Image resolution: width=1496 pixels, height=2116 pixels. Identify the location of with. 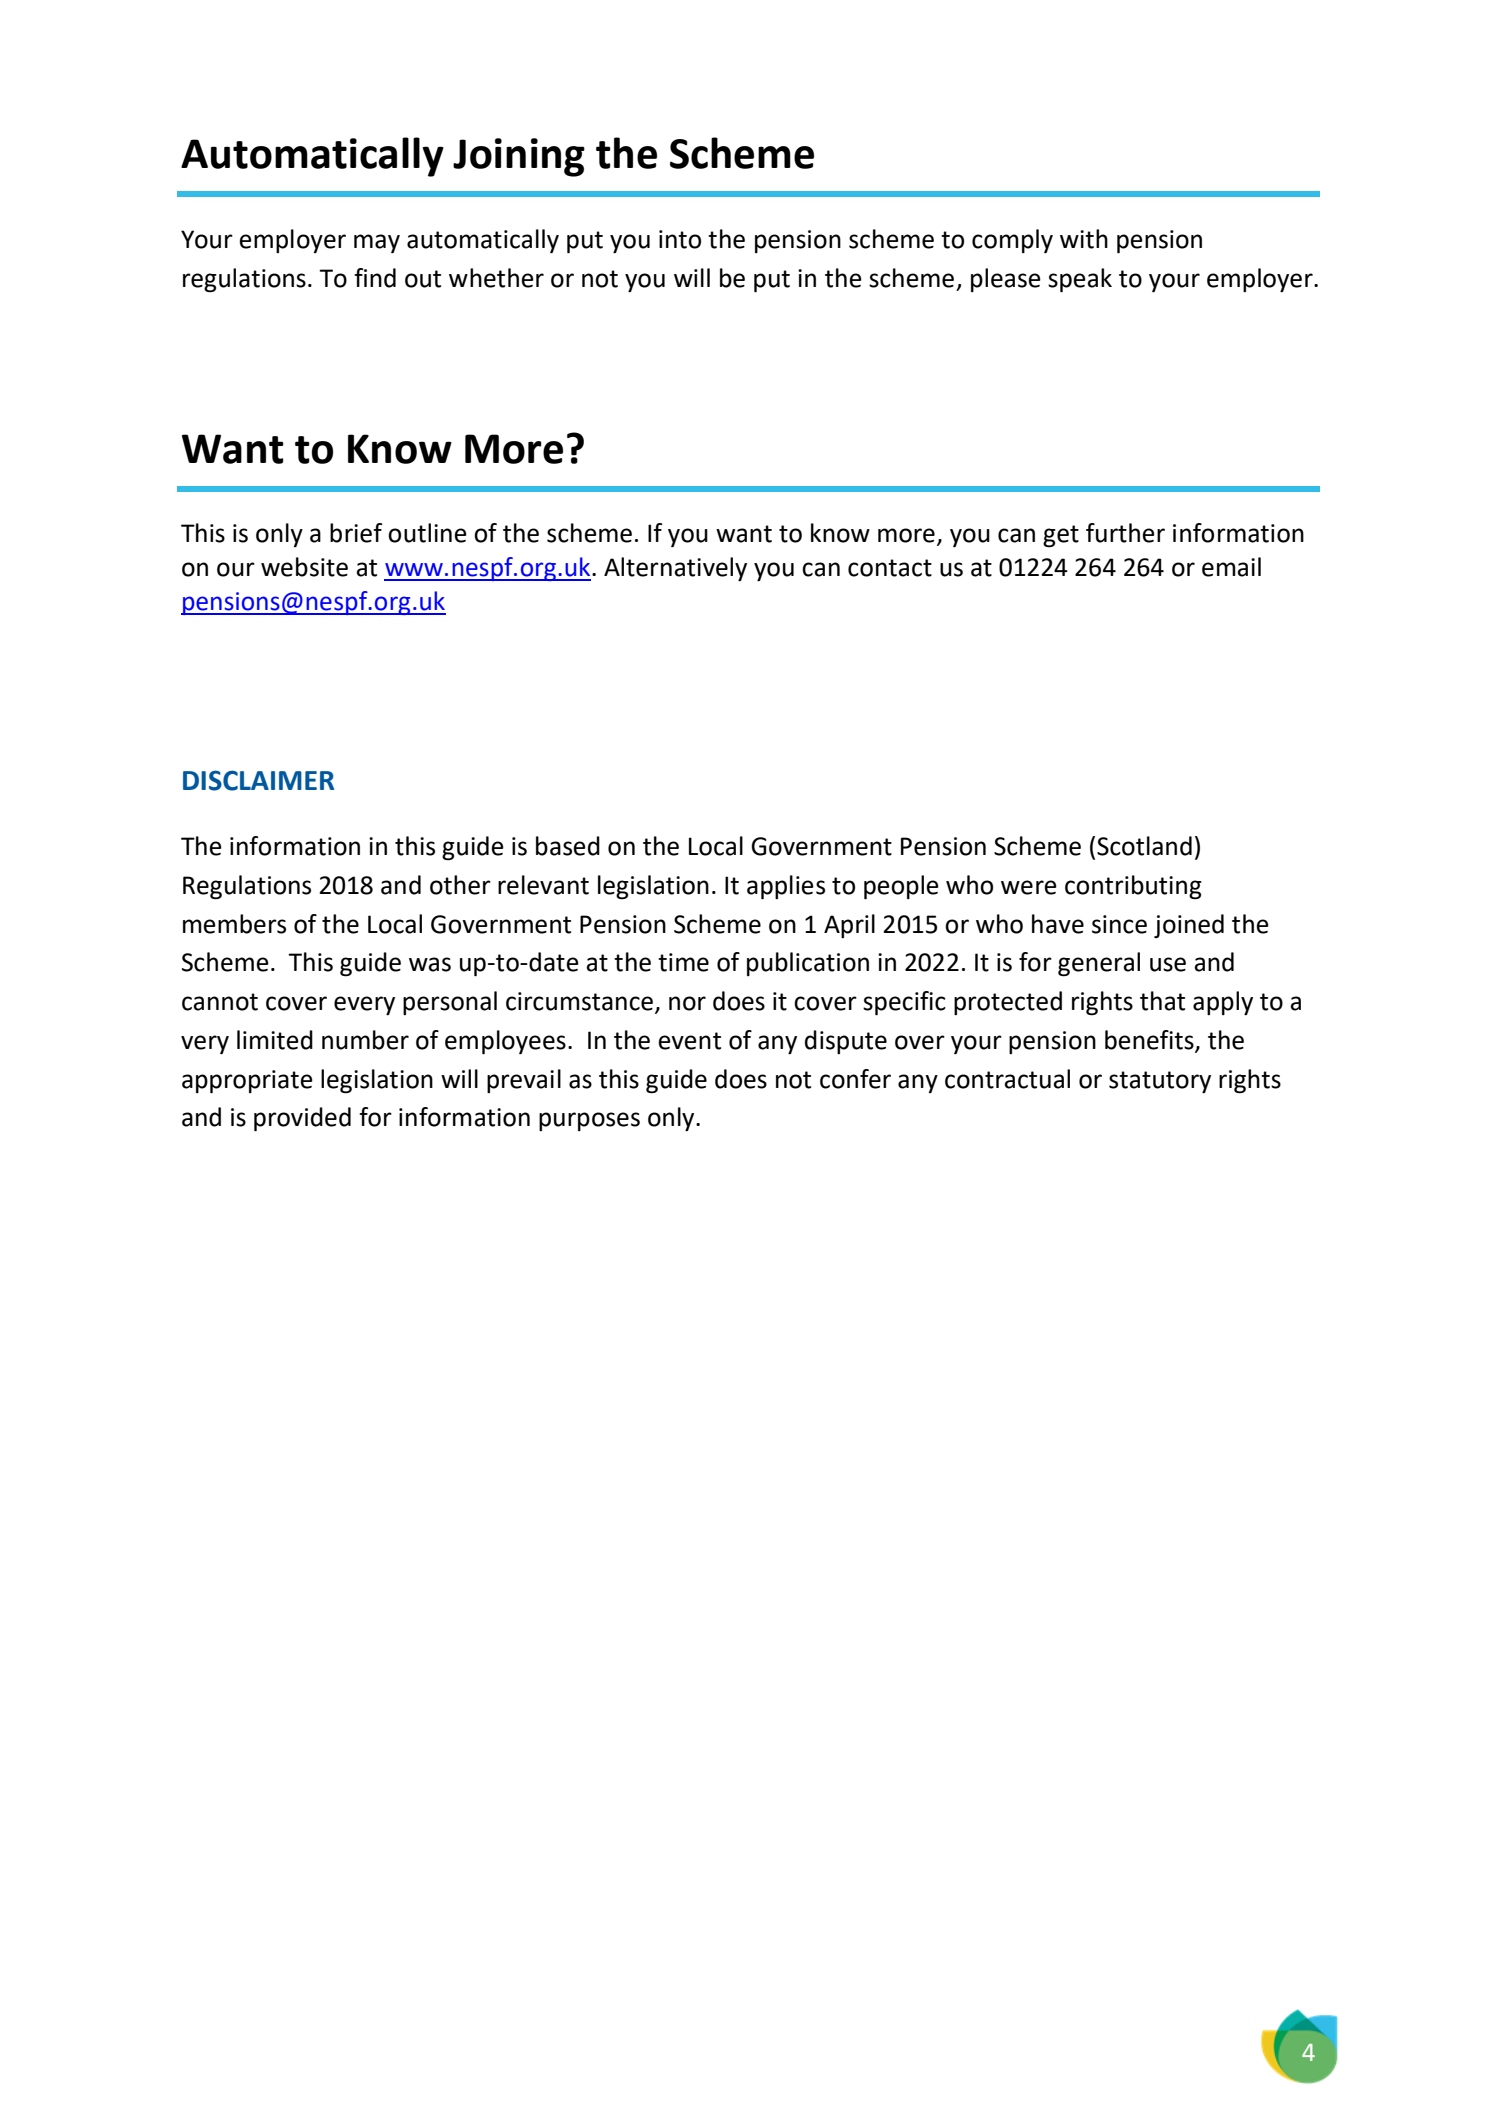
(1084, 239).
